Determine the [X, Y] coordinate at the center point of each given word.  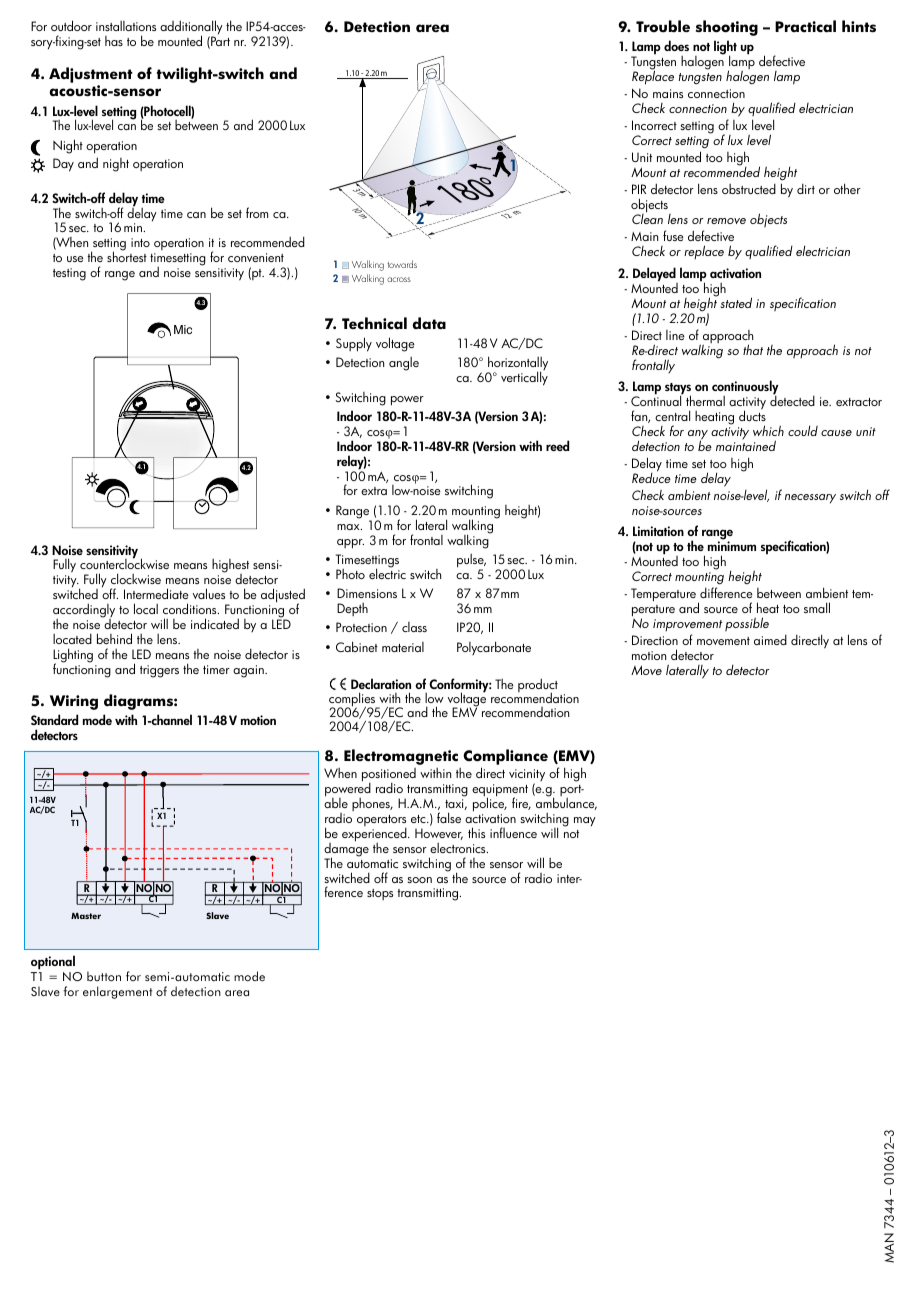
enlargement [118, 992]
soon [419, 880]
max [349, 527]
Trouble [663, 26]
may [585, 821]
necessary [810, 498]
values [209, 593]
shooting [727, 28]
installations [126, 26]
